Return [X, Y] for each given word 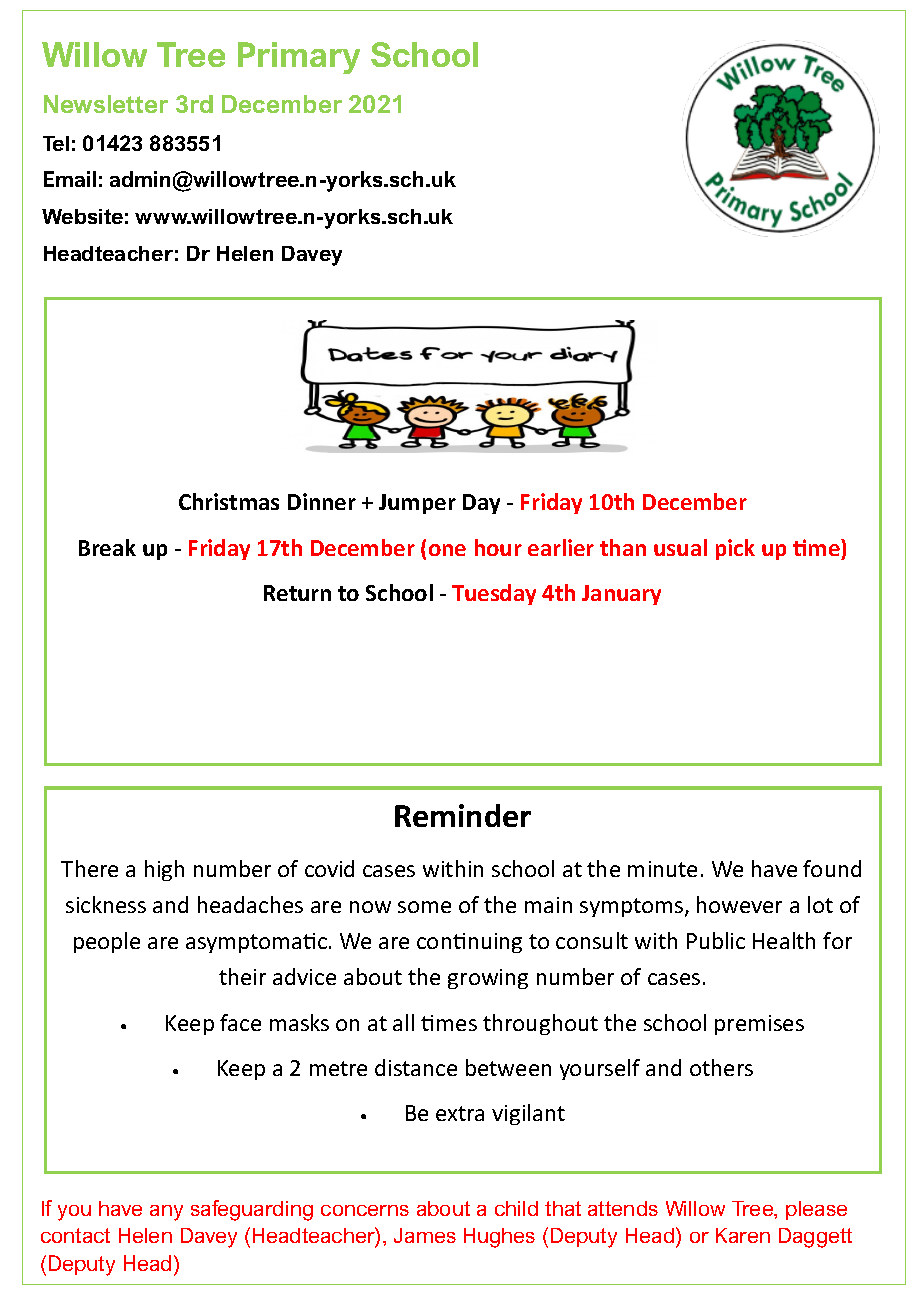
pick [735, 549]
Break [107, 547]
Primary [299, 58]
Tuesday [494, 594]
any [166, 1213]
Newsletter [106, 104]
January [621, 595]
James [425, 1235]
